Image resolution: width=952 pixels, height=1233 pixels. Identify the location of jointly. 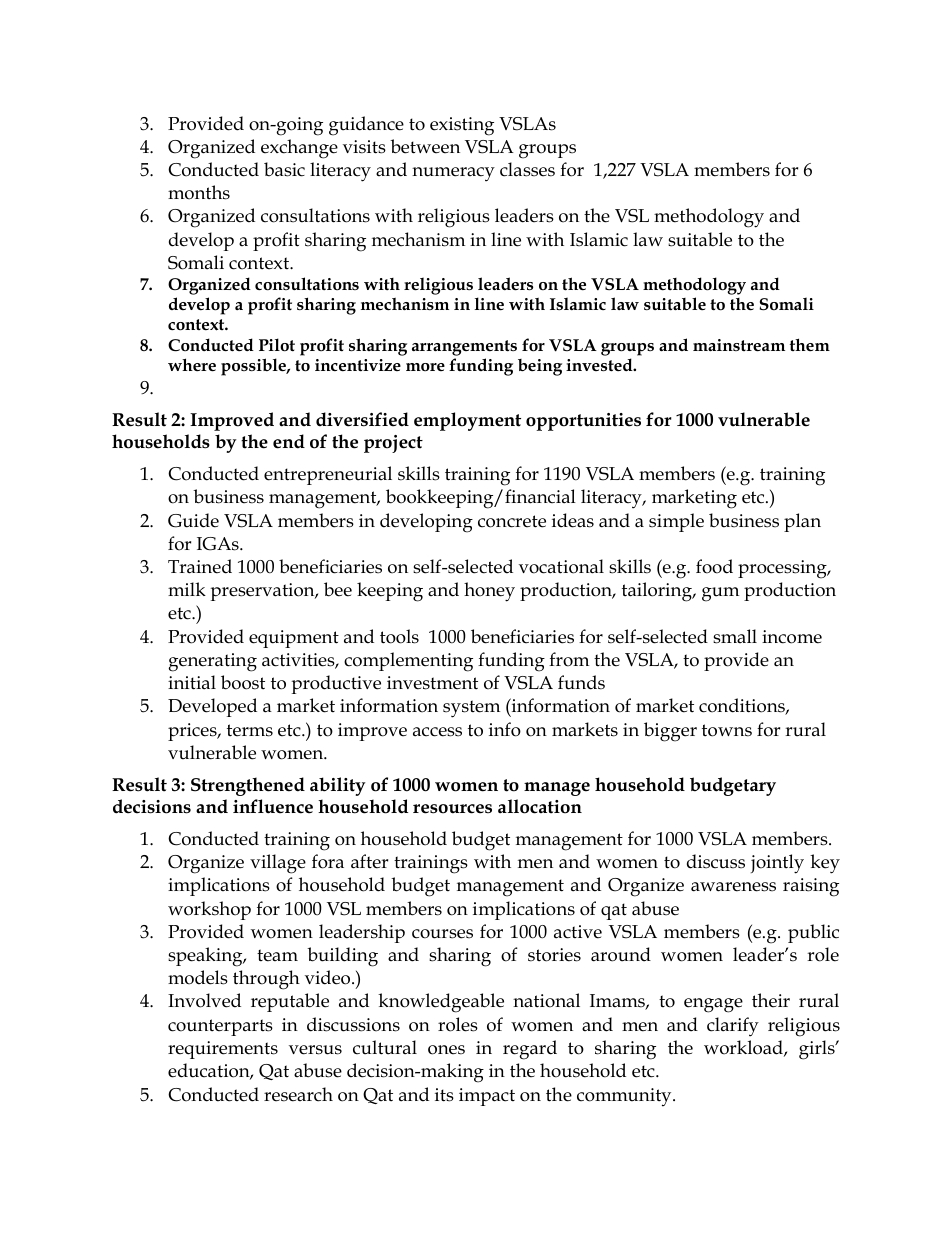
(777, 864).
